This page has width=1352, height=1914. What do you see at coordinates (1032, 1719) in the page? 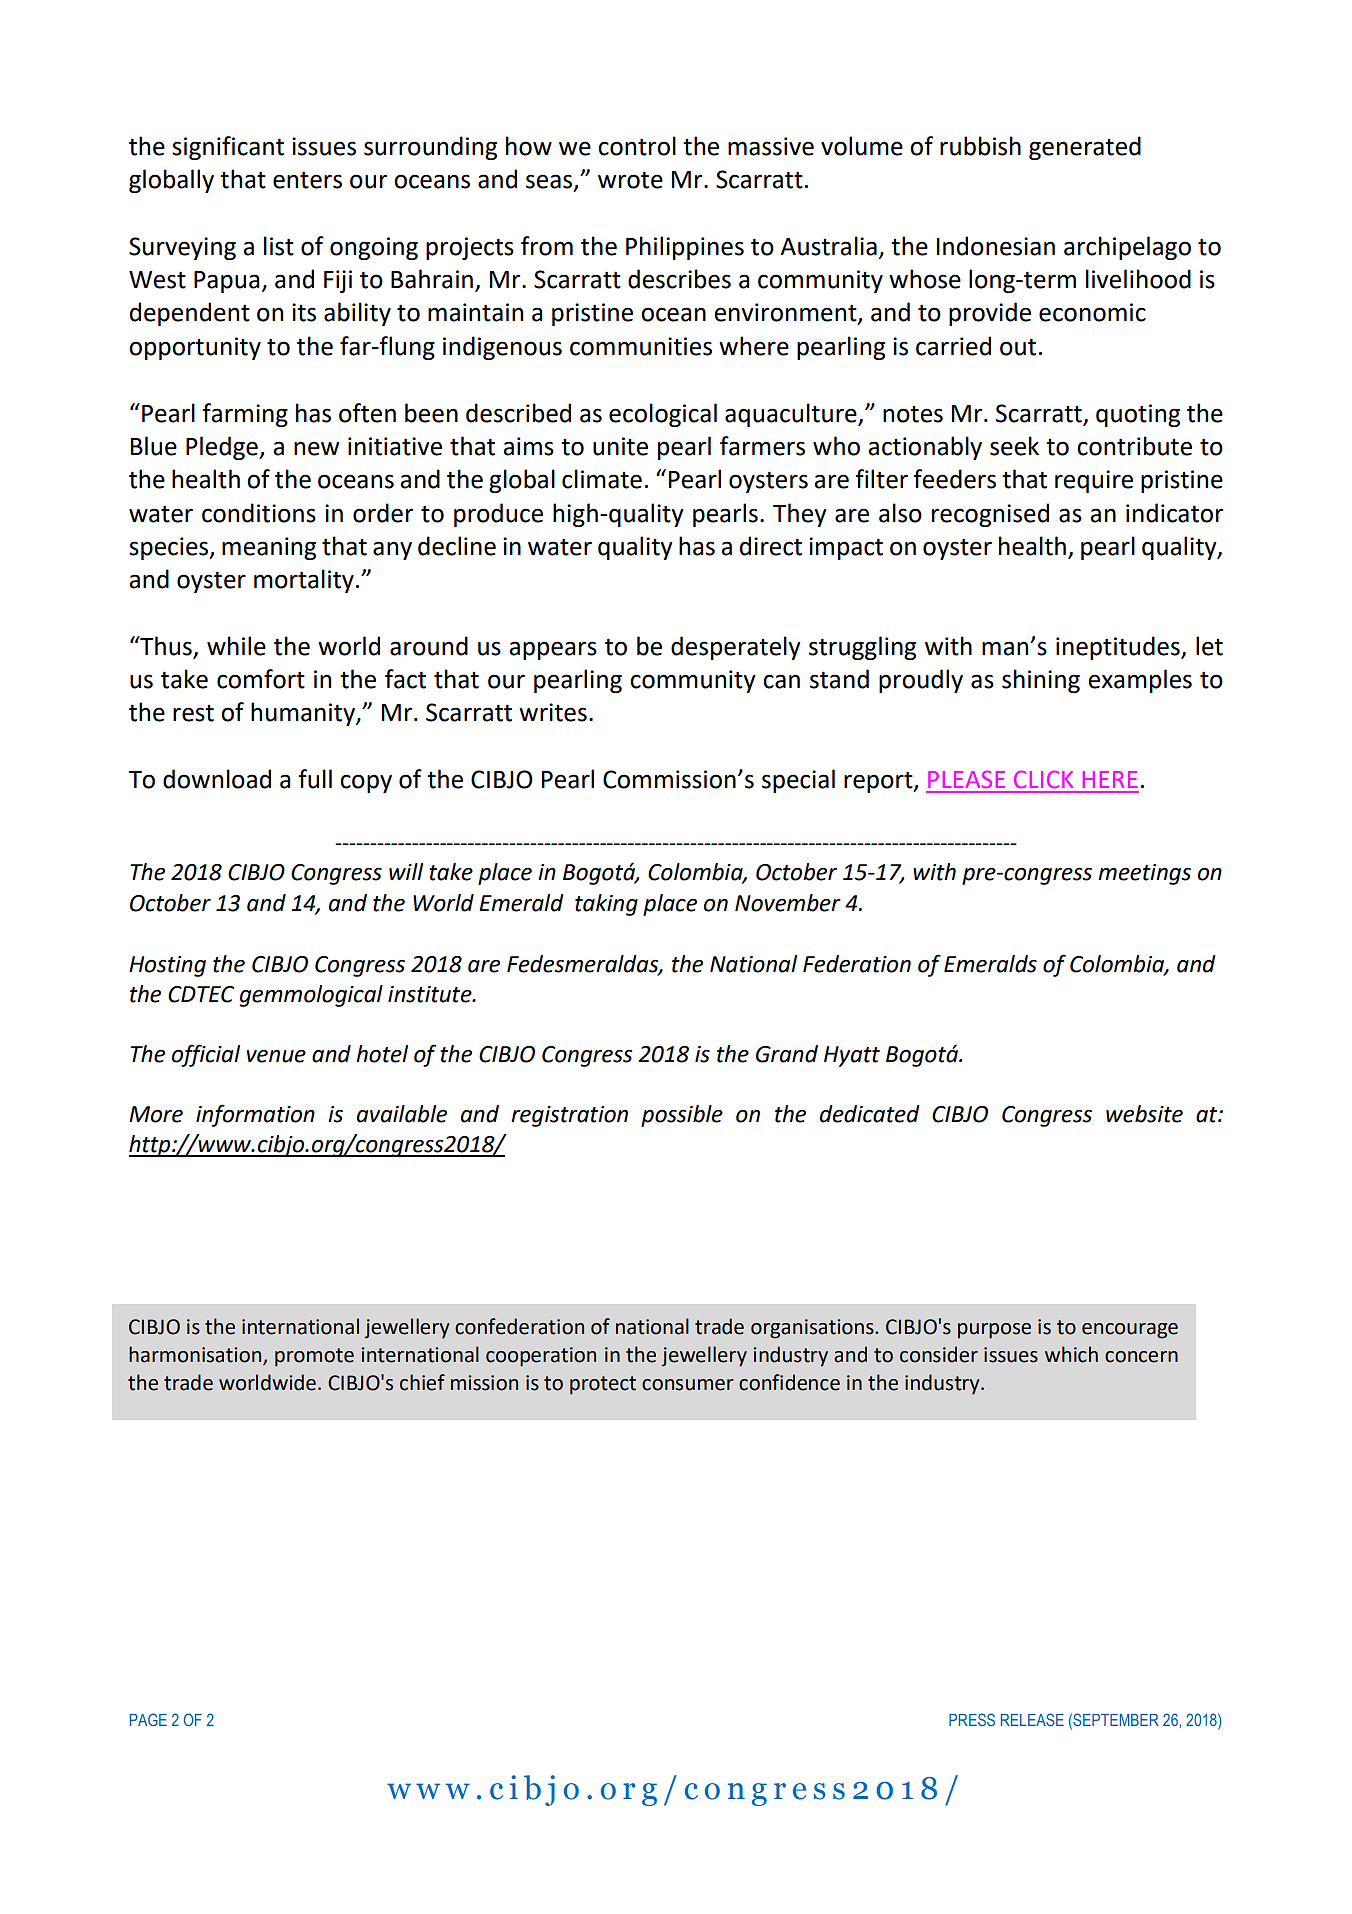
I see `RELEASE` at bounding box center [1032, 1719].
